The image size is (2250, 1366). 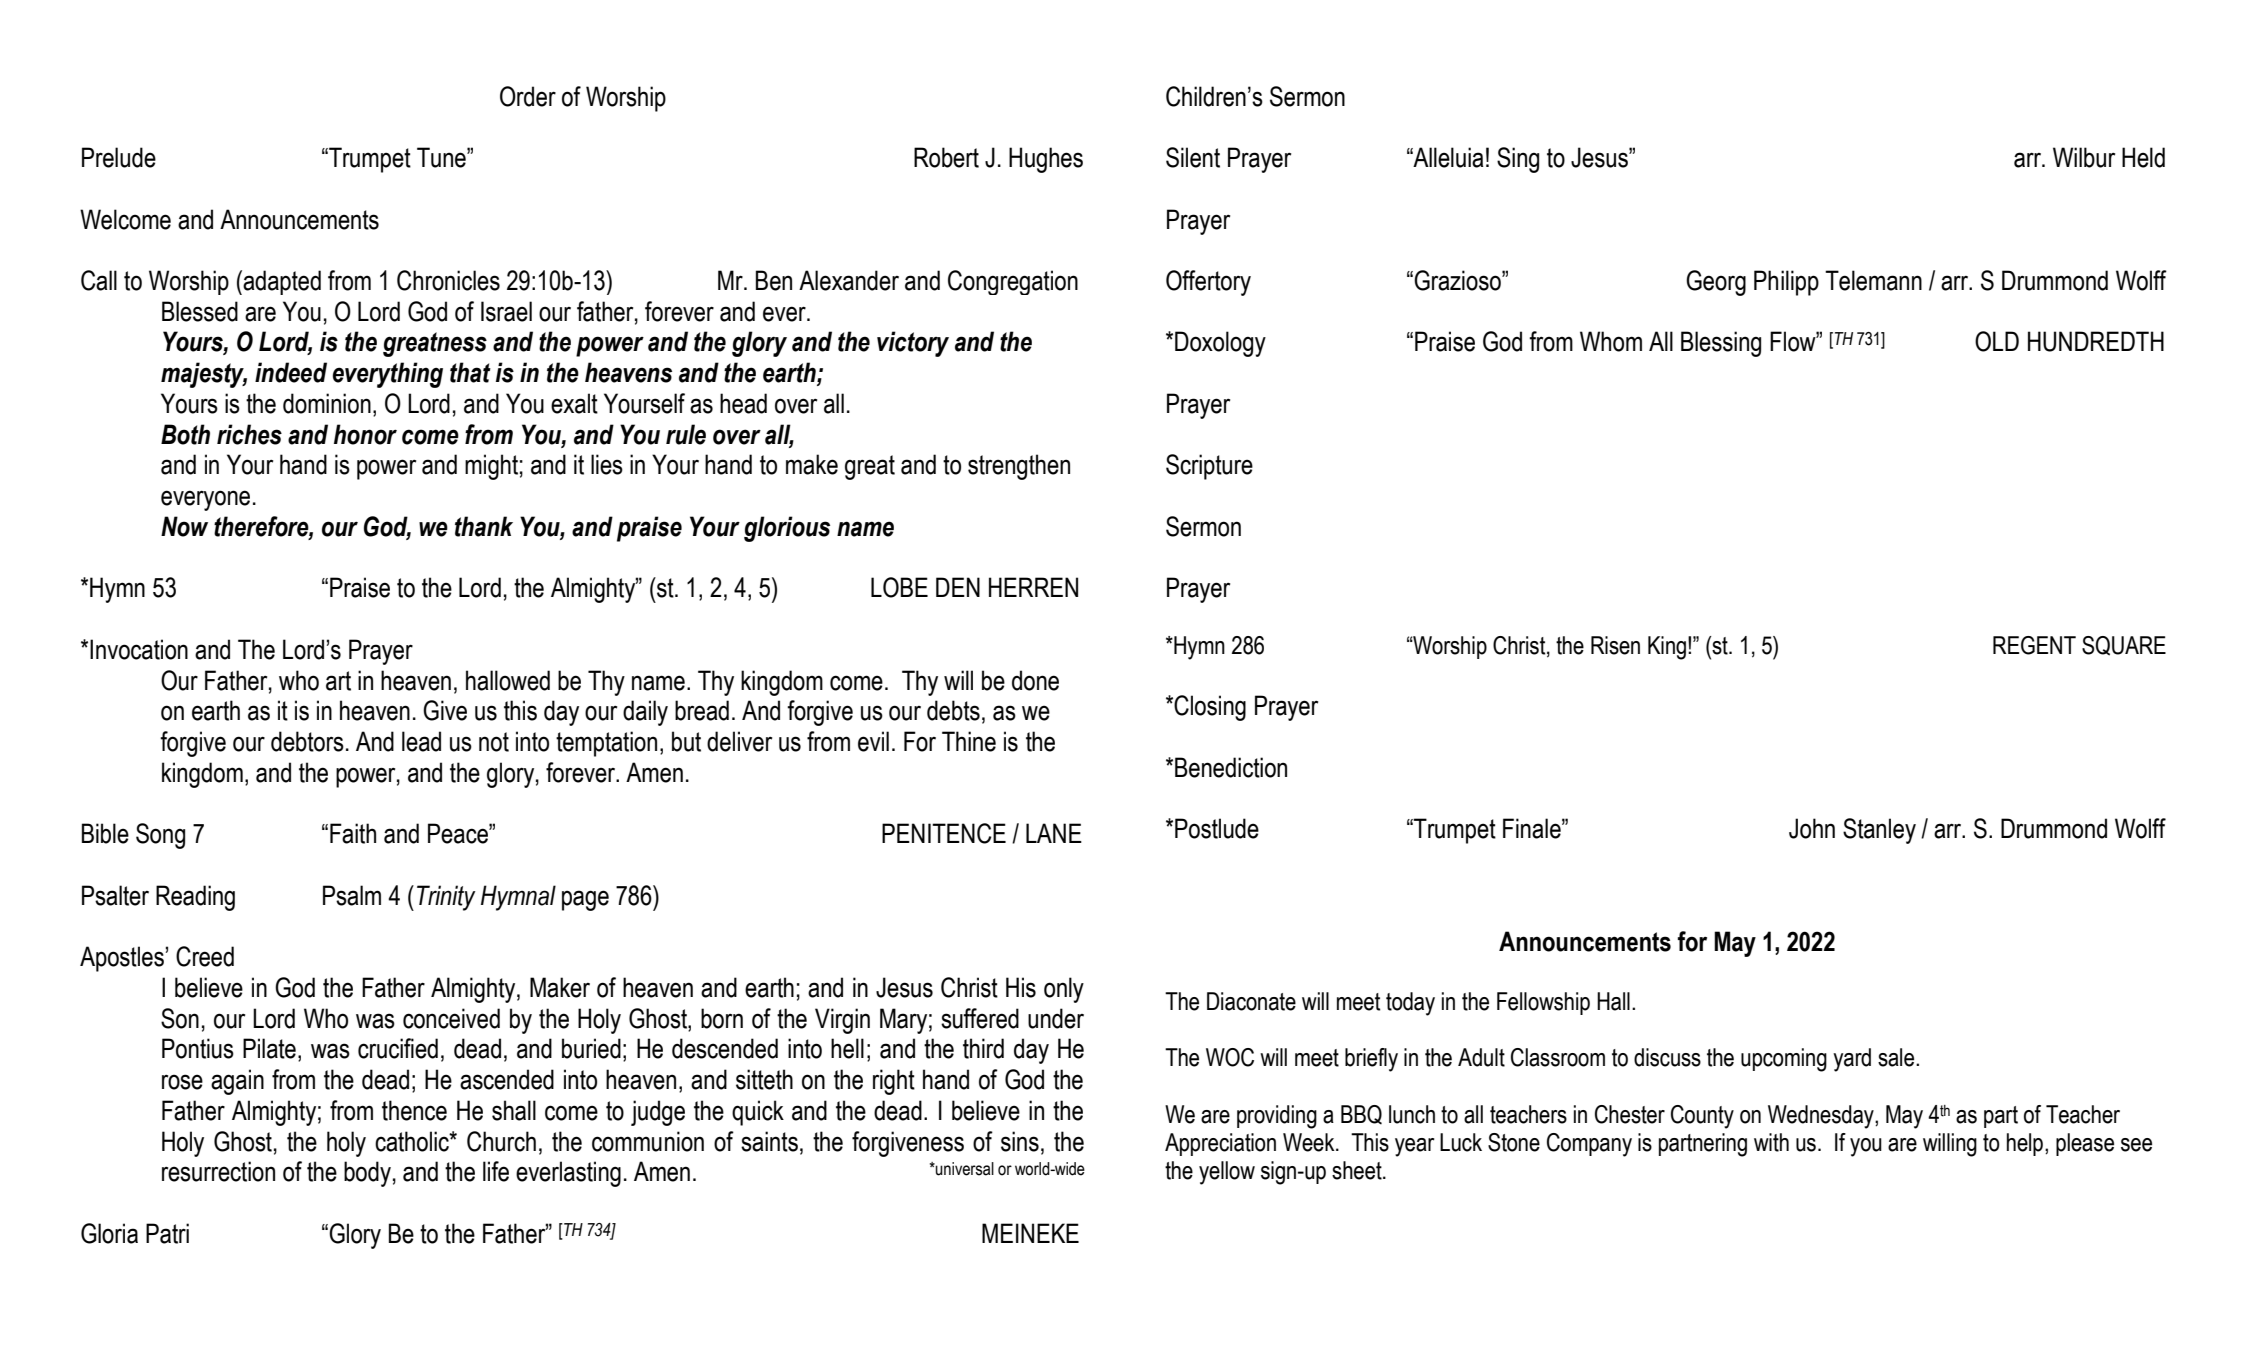 I want to click on Wilbur, so click(x=2084, y=157).
